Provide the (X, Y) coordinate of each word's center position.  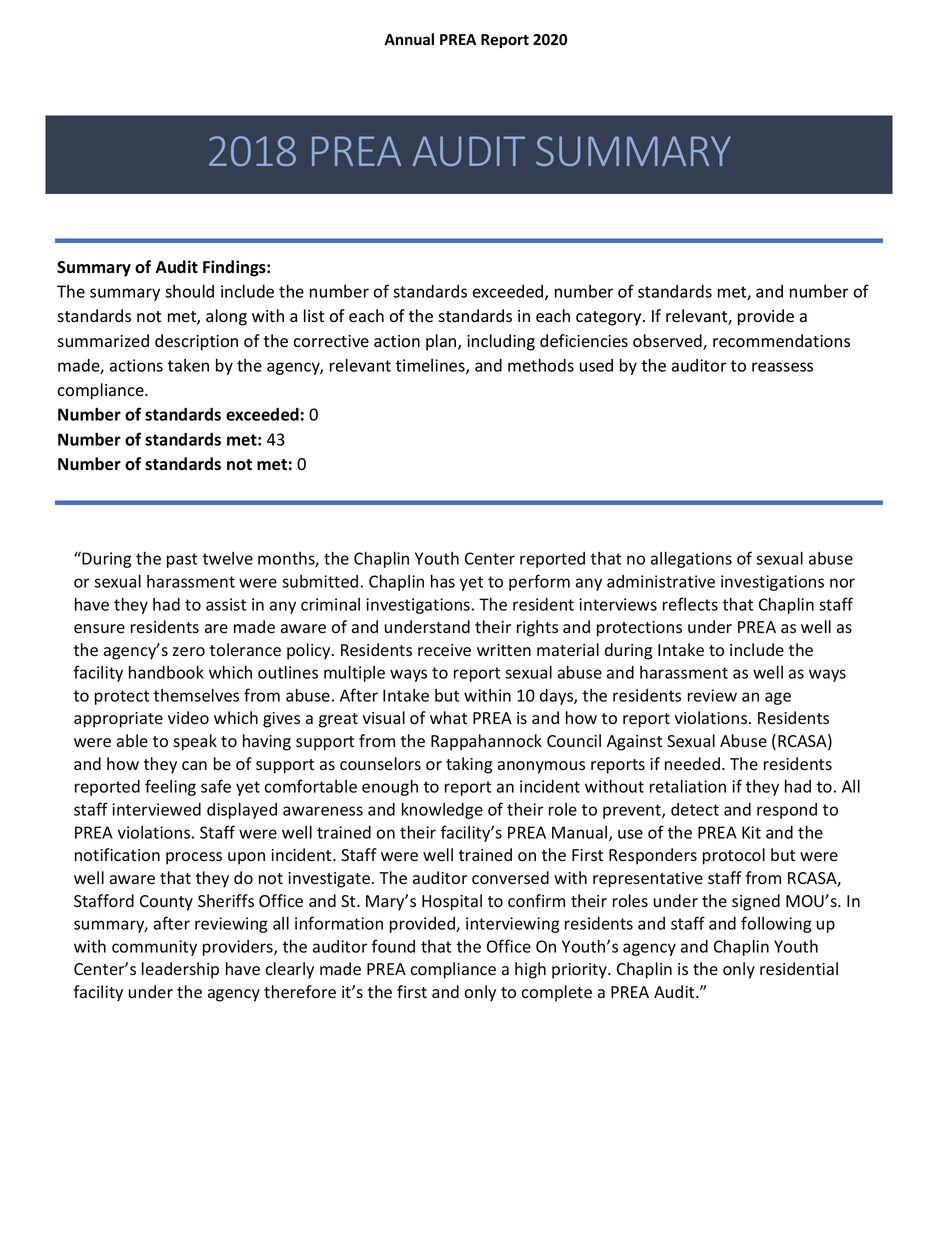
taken (188, 365)
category (610, 318)
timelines (431, 366)
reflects (690, 604)
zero (189, 652)
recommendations (781, 341)
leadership (180, 970)
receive (444, 650)
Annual (409, 39)
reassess (782, 367)
